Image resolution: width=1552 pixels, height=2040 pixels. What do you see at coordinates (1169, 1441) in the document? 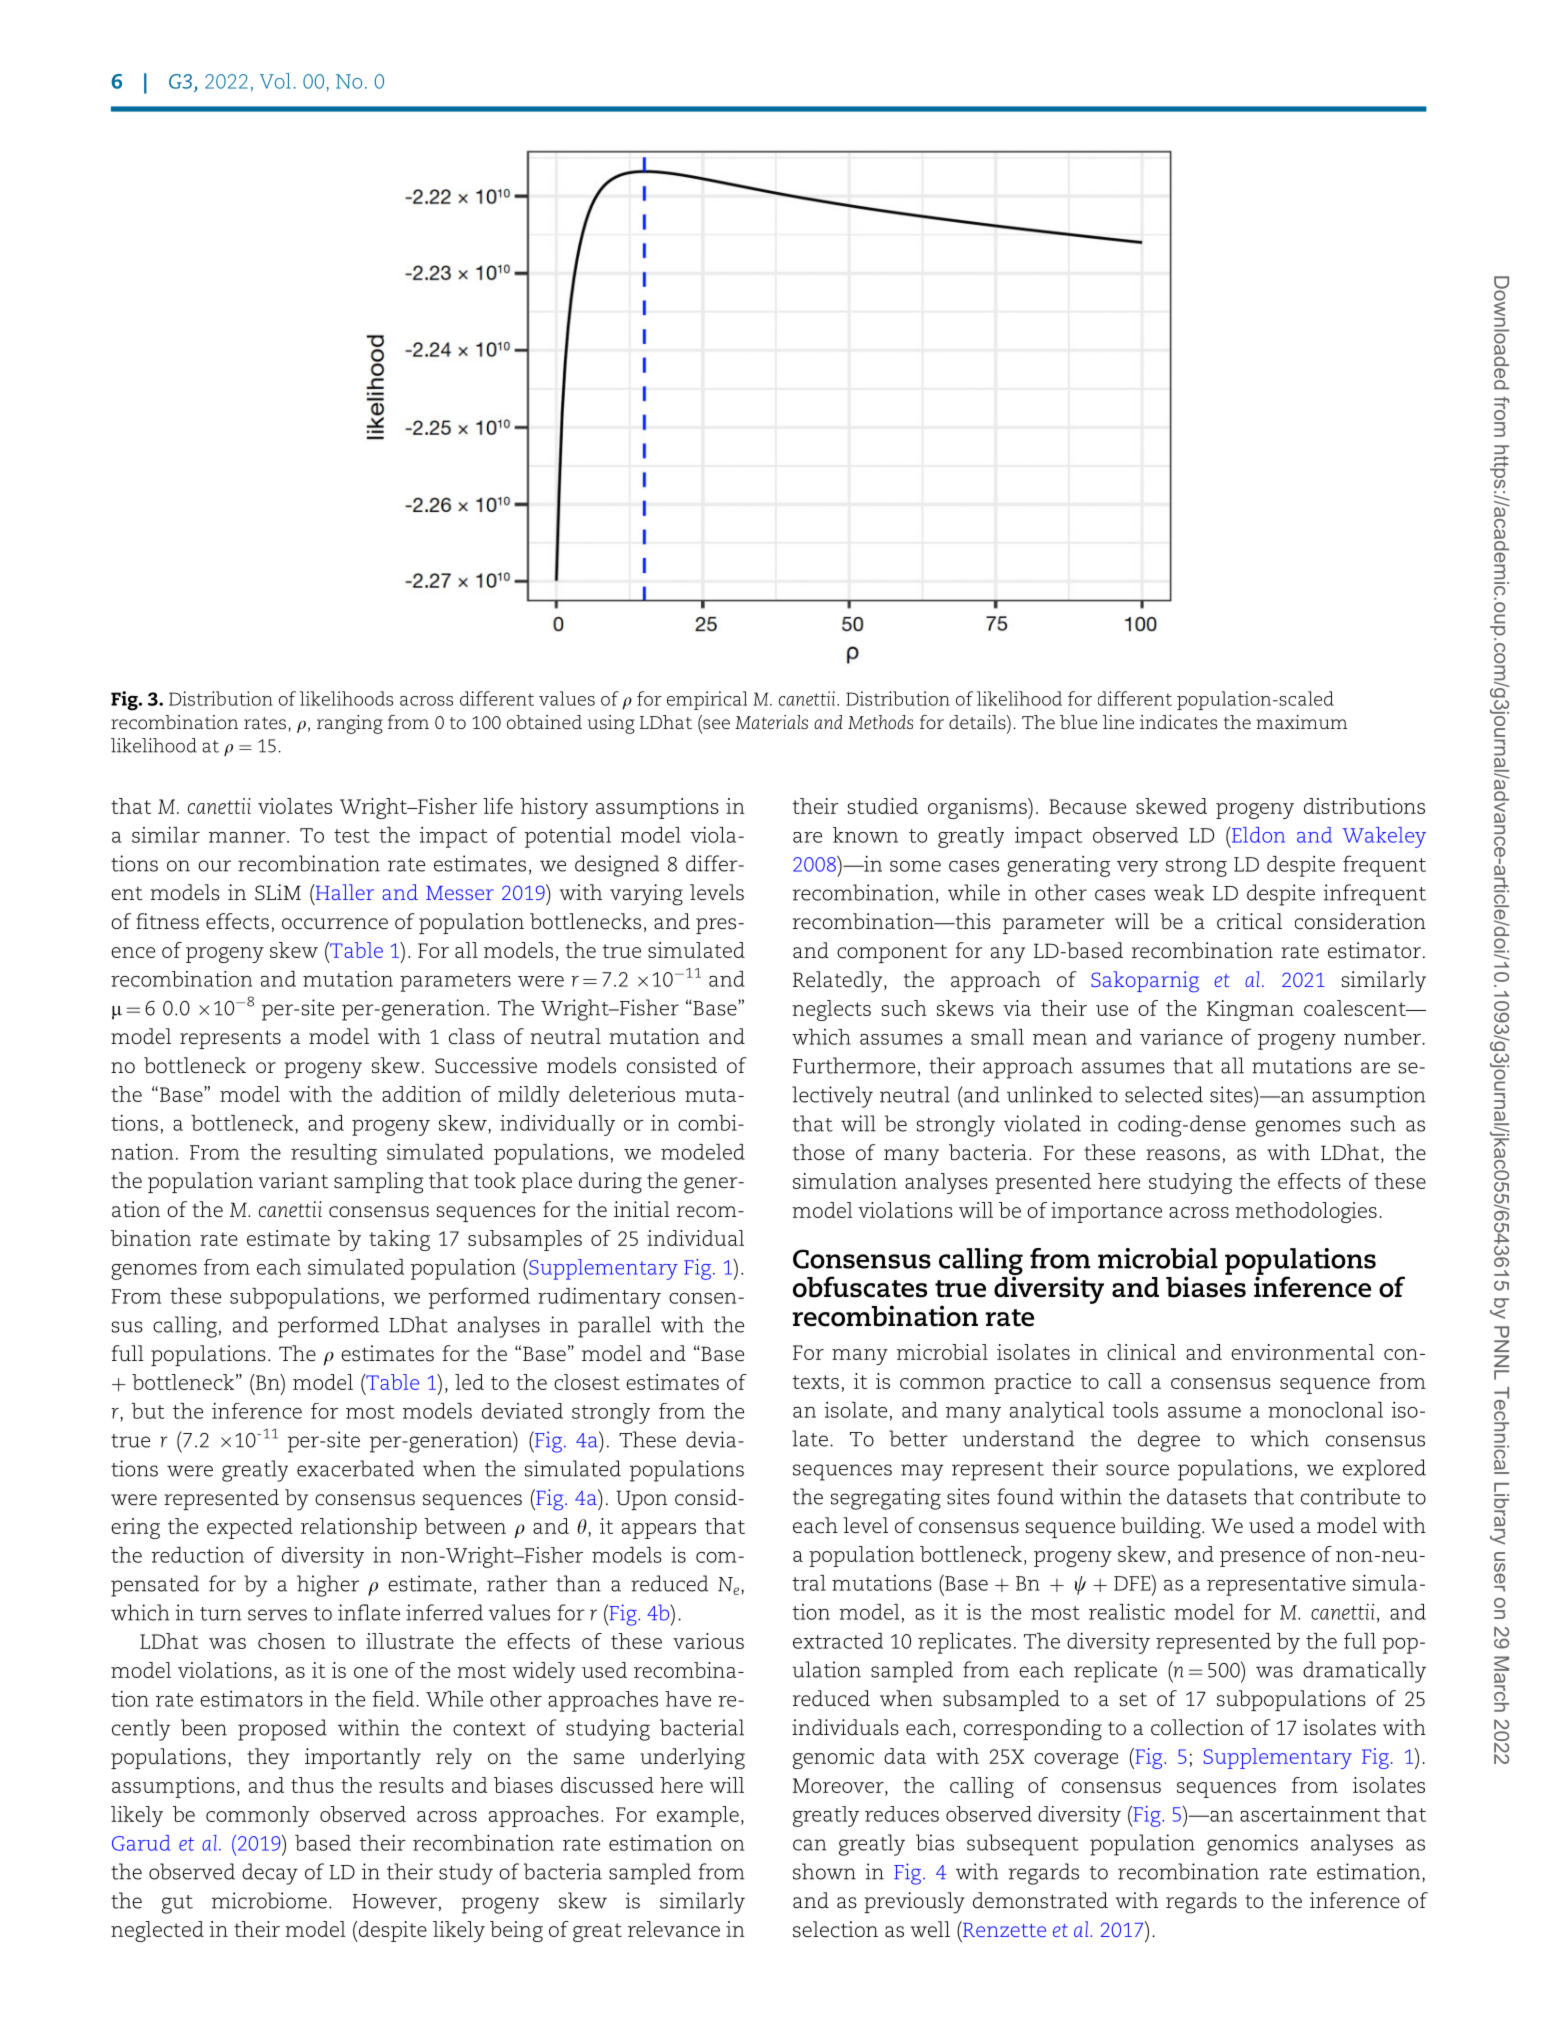
I see `degree` at bounding box center [1169, 1441].
